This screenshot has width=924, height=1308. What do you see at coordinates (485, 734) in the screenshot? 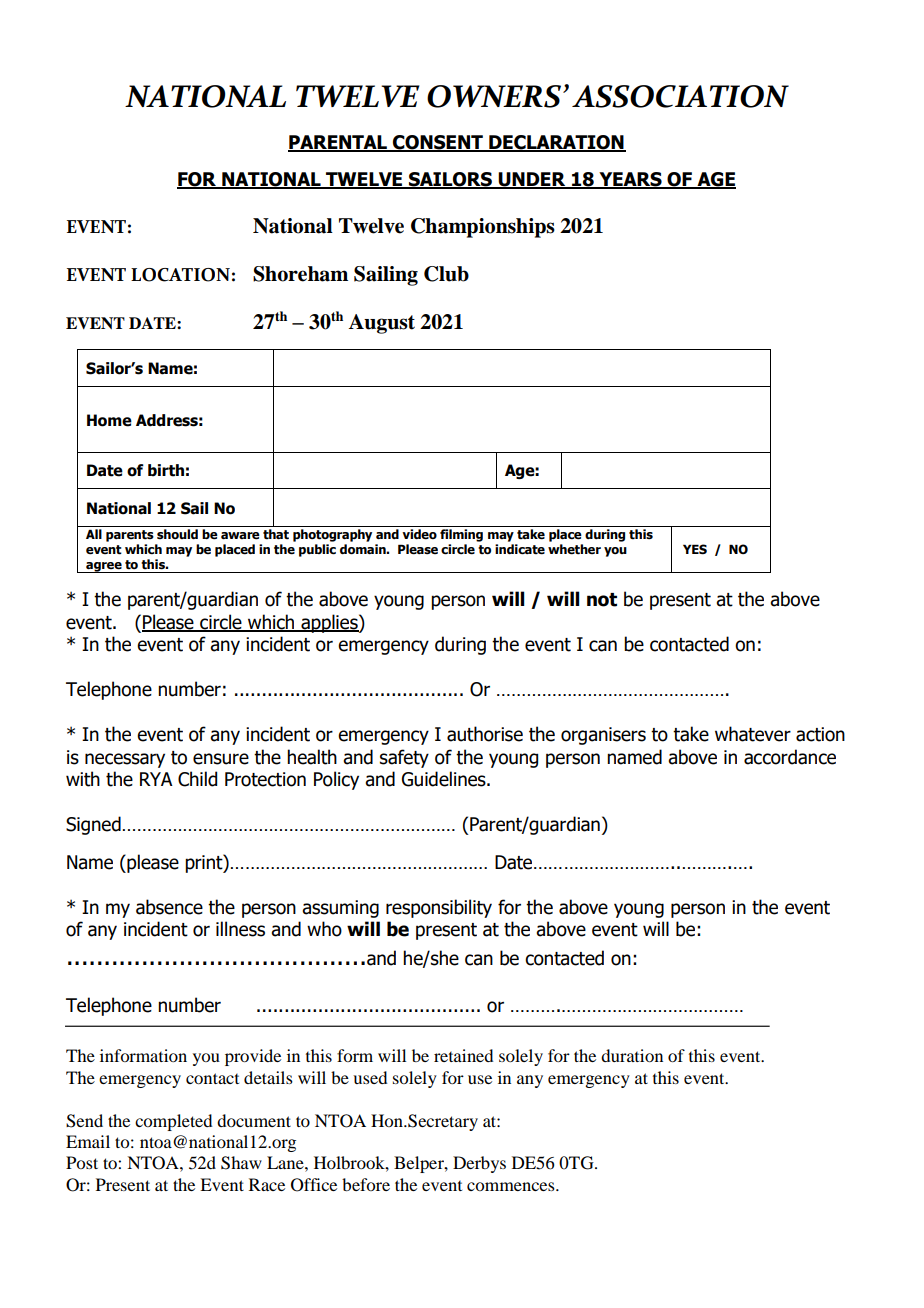
I see `authorise` at bounding box center [485, 734].
